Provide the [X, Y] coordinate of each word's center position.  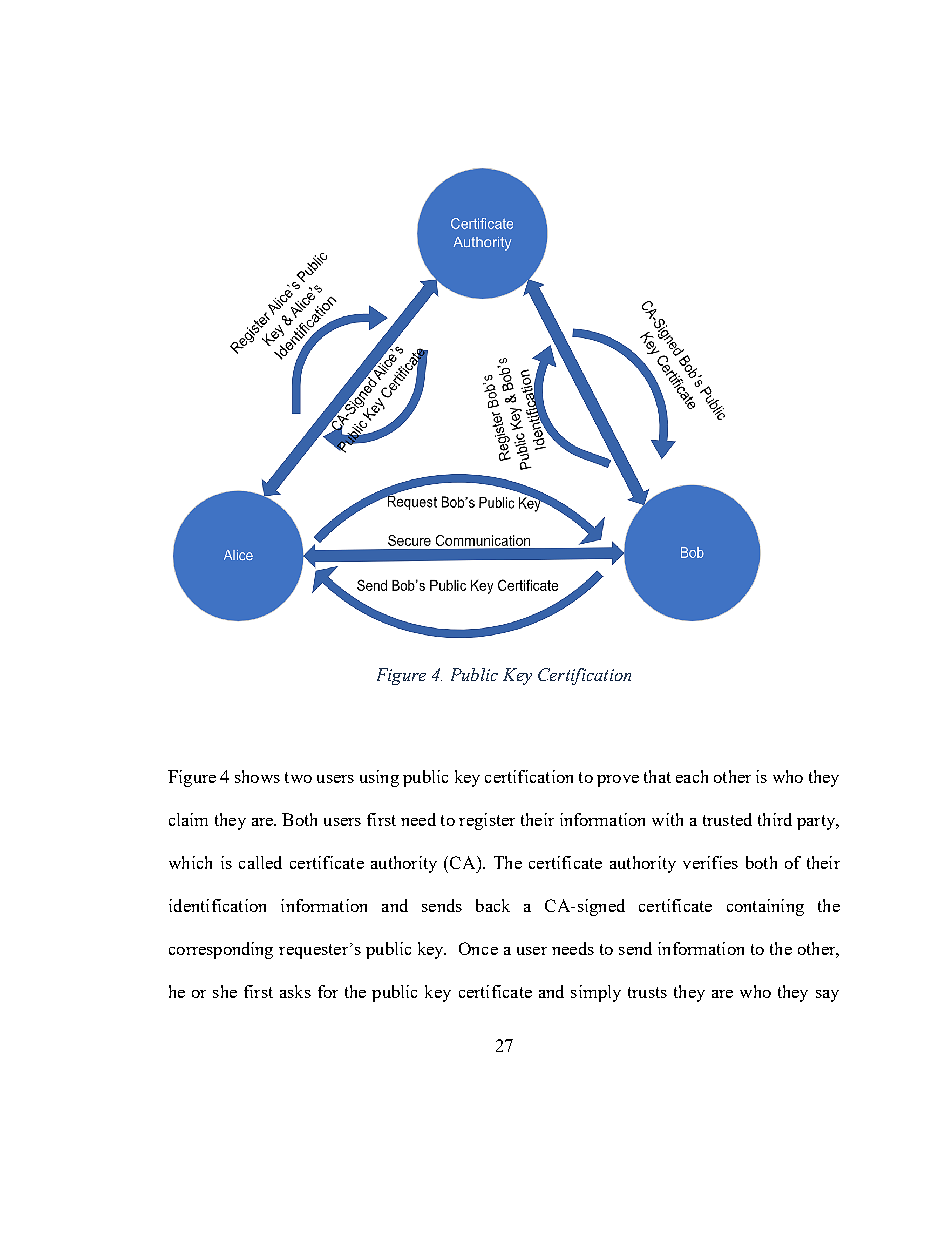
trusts [647, 992]
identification [217, 905]
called [260, 862]
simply [596, 993]
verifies [710, 862]
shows [257, 776]
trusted [727, 819]
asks [295, 991]
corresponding [221, 950]
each [692, 776]
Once [478, 948]
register [487, 821]
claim [188, 819]
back [493, 905]
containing [765, 907]
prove [618, 781]
